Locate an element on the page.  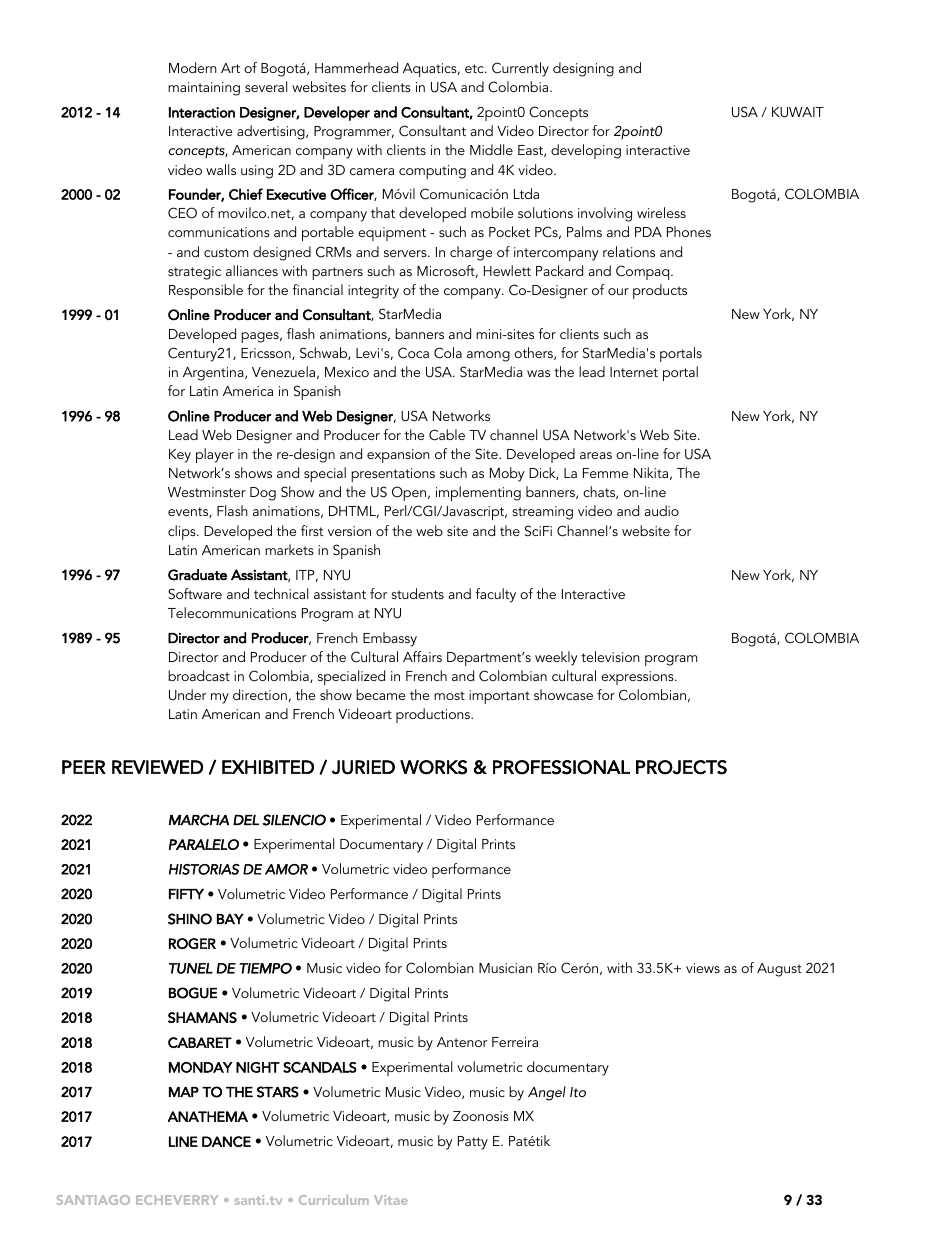
audio is located at coordinates (661, 510).
